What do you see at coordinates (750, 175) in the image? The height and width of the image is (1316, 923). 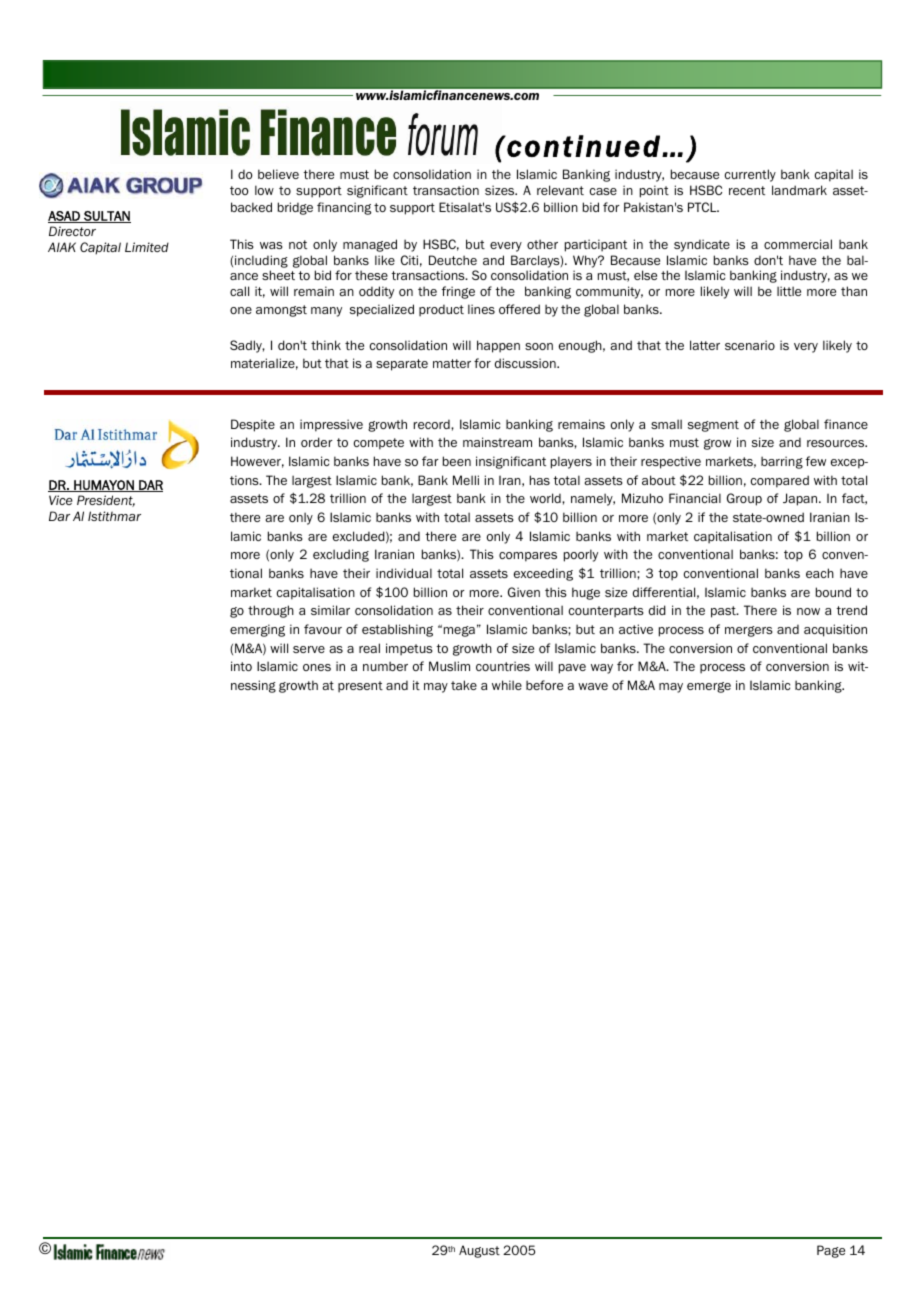 I see `currently` at bounding box center [750, 175].
